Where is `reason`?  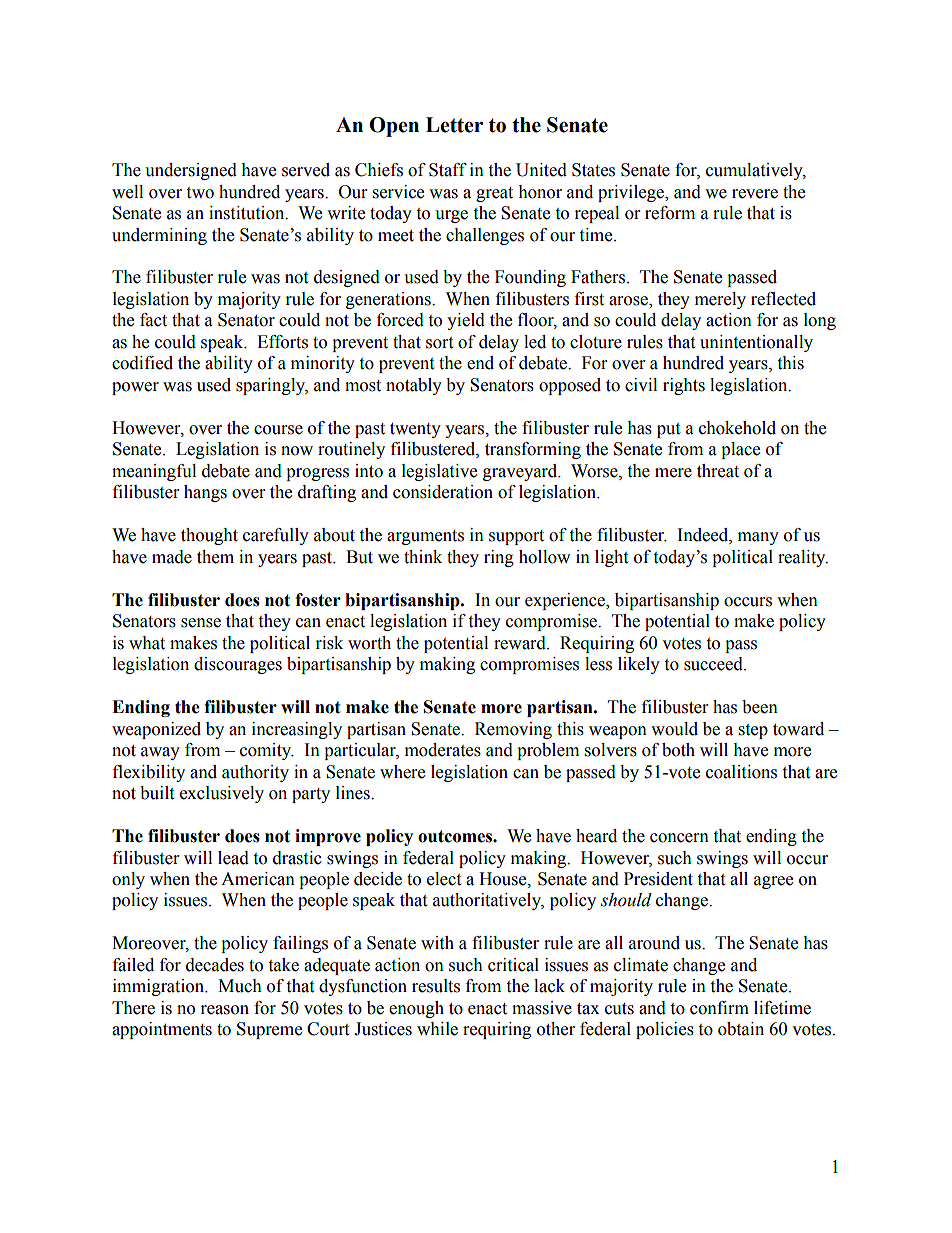 reason is located at coordinates (225, 1010).
